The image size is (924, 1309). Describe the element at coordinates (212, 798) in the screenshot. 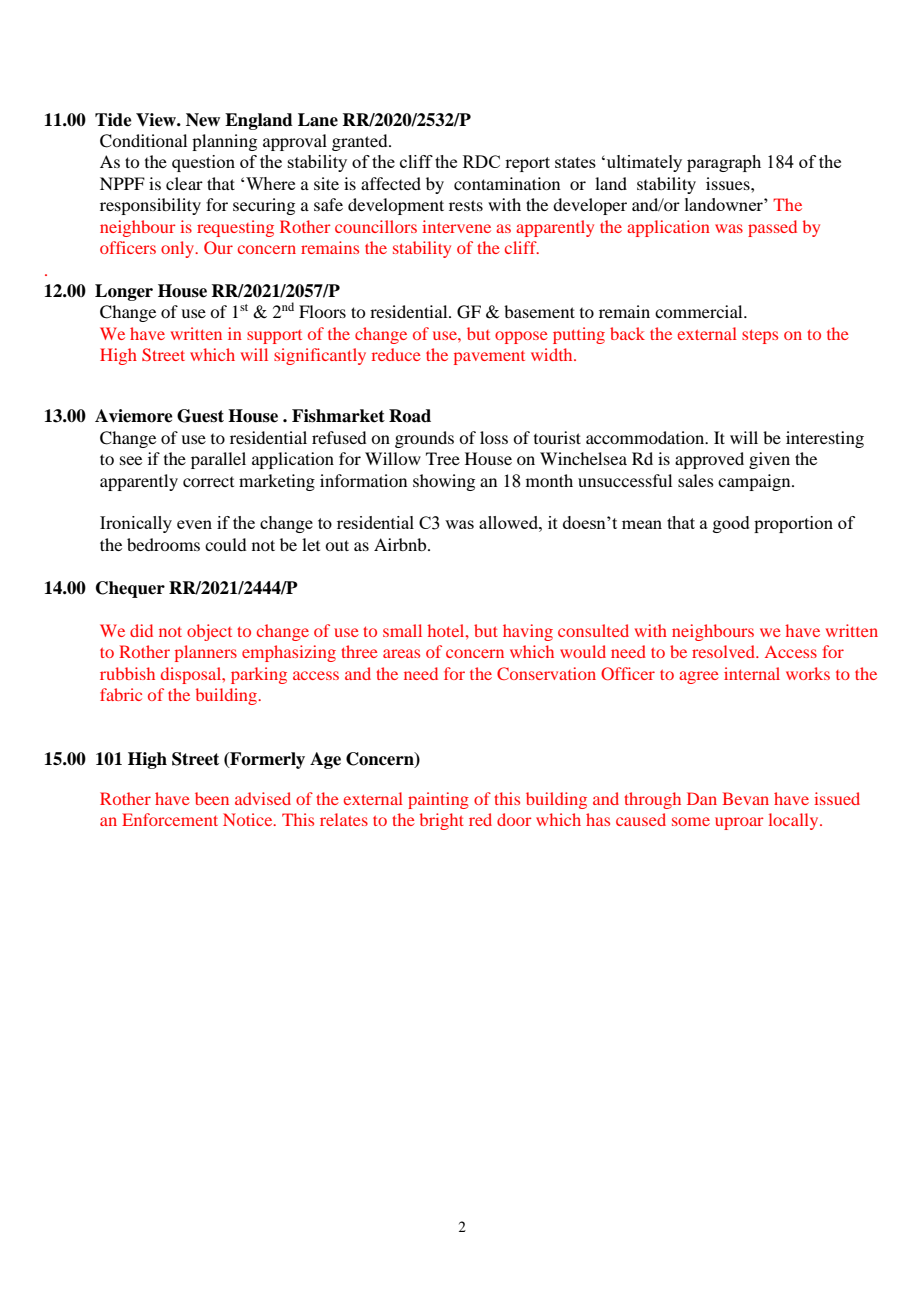

I see `been` at that location.
